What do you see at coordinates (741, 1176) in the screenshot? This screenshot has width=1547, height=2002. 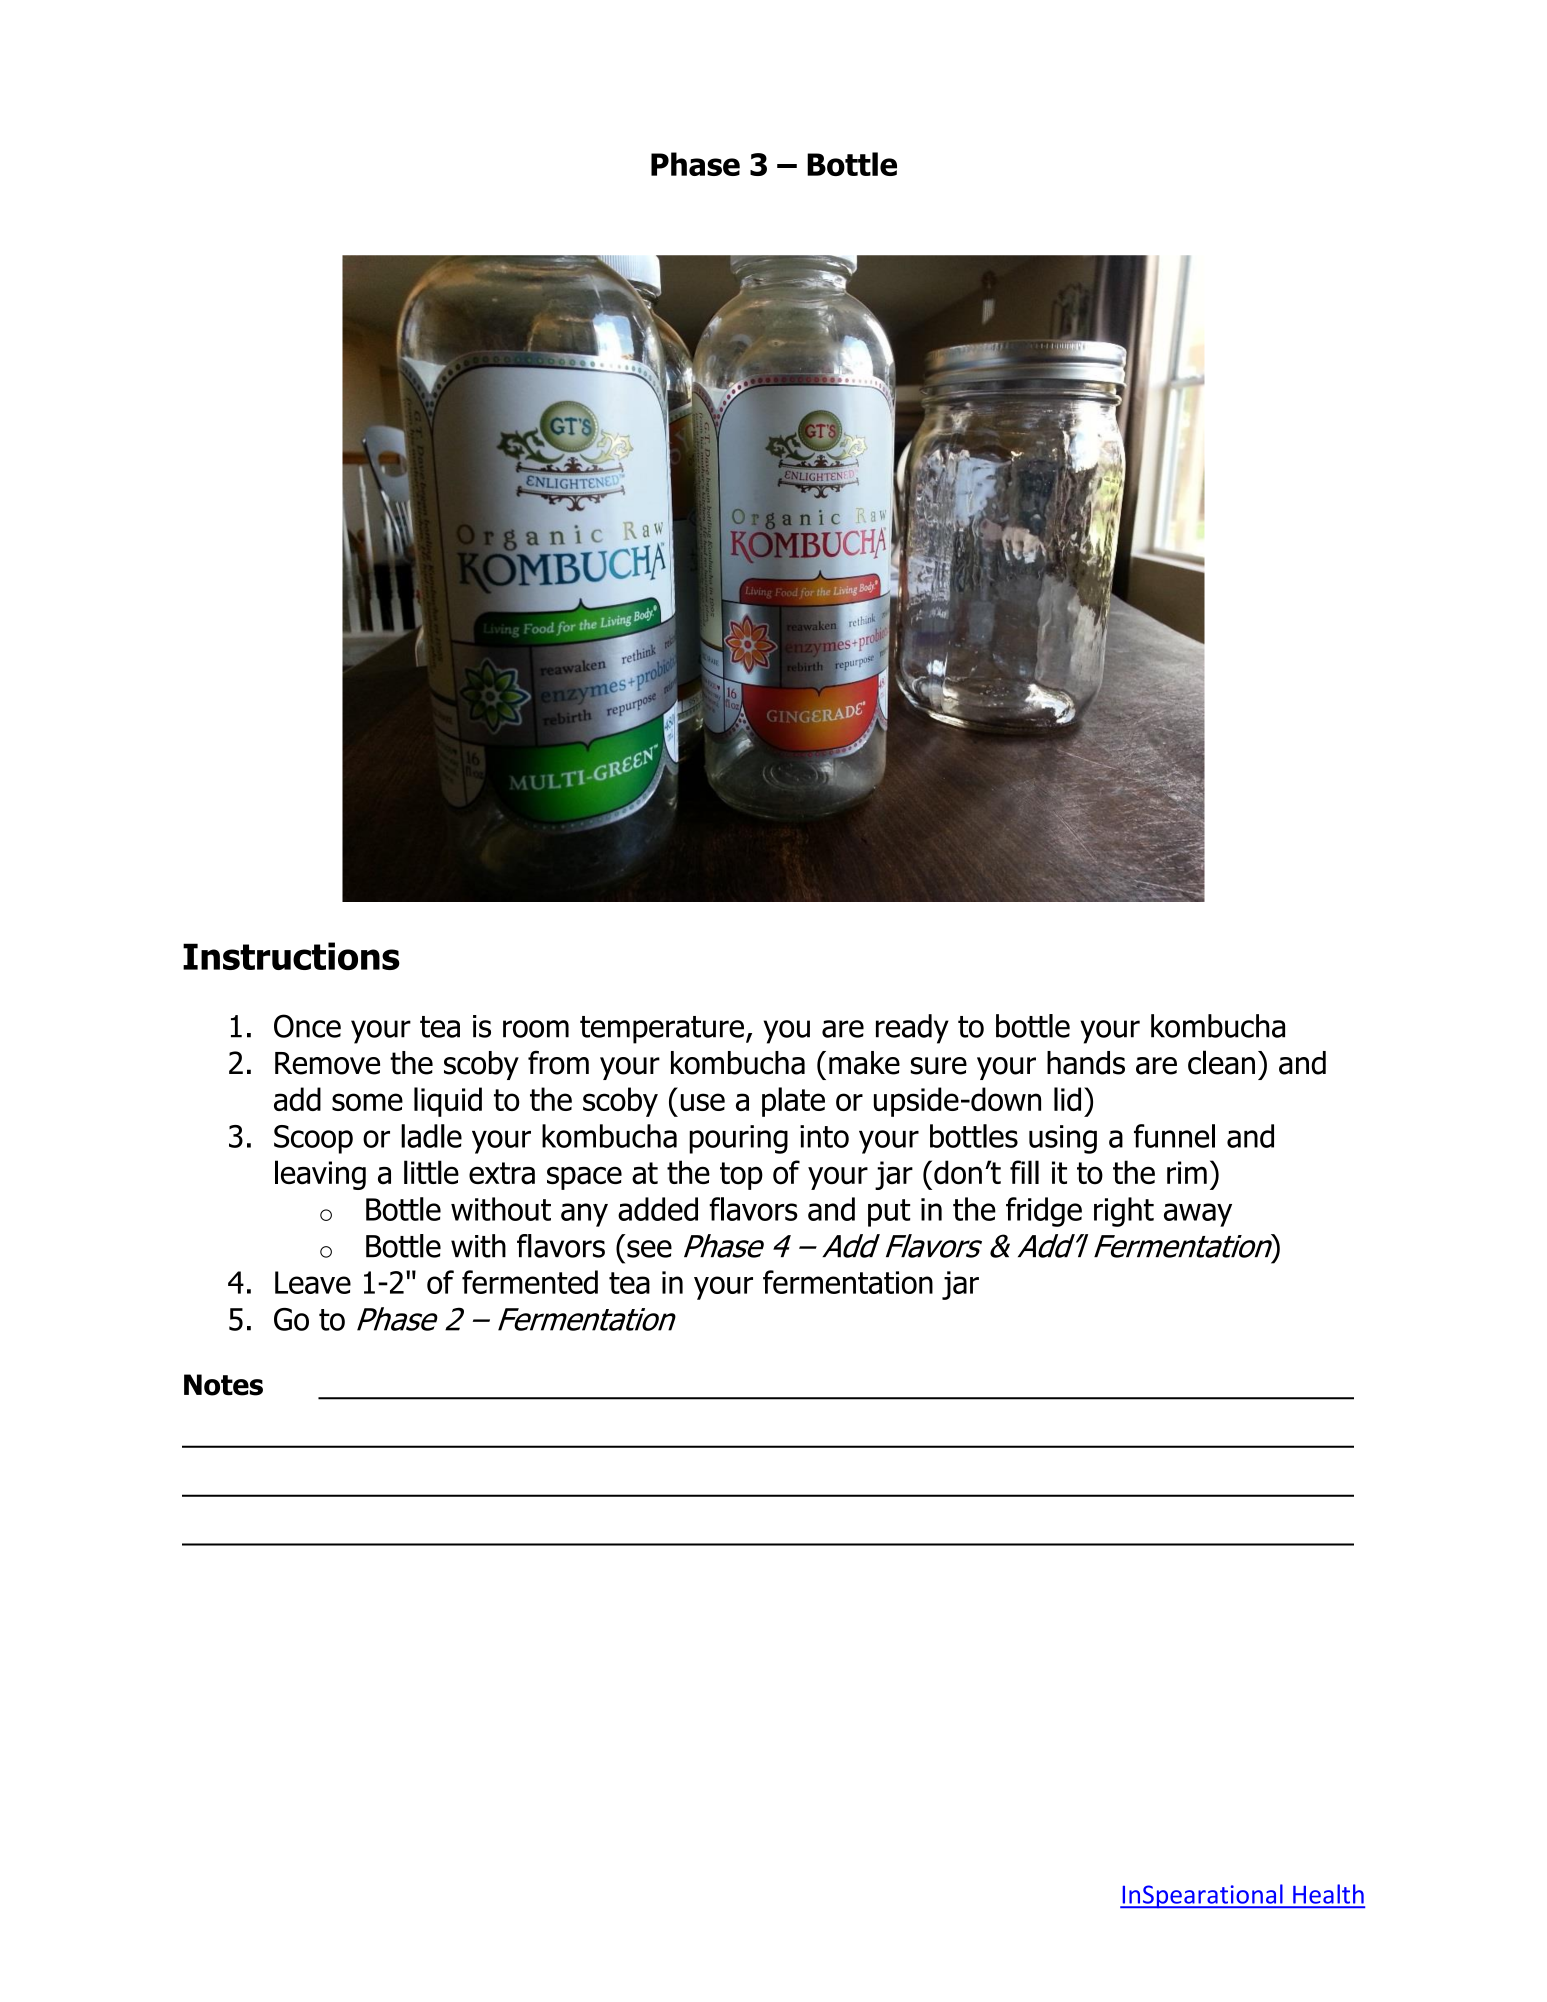 I see `top` at bounding box center [741, 1176].
